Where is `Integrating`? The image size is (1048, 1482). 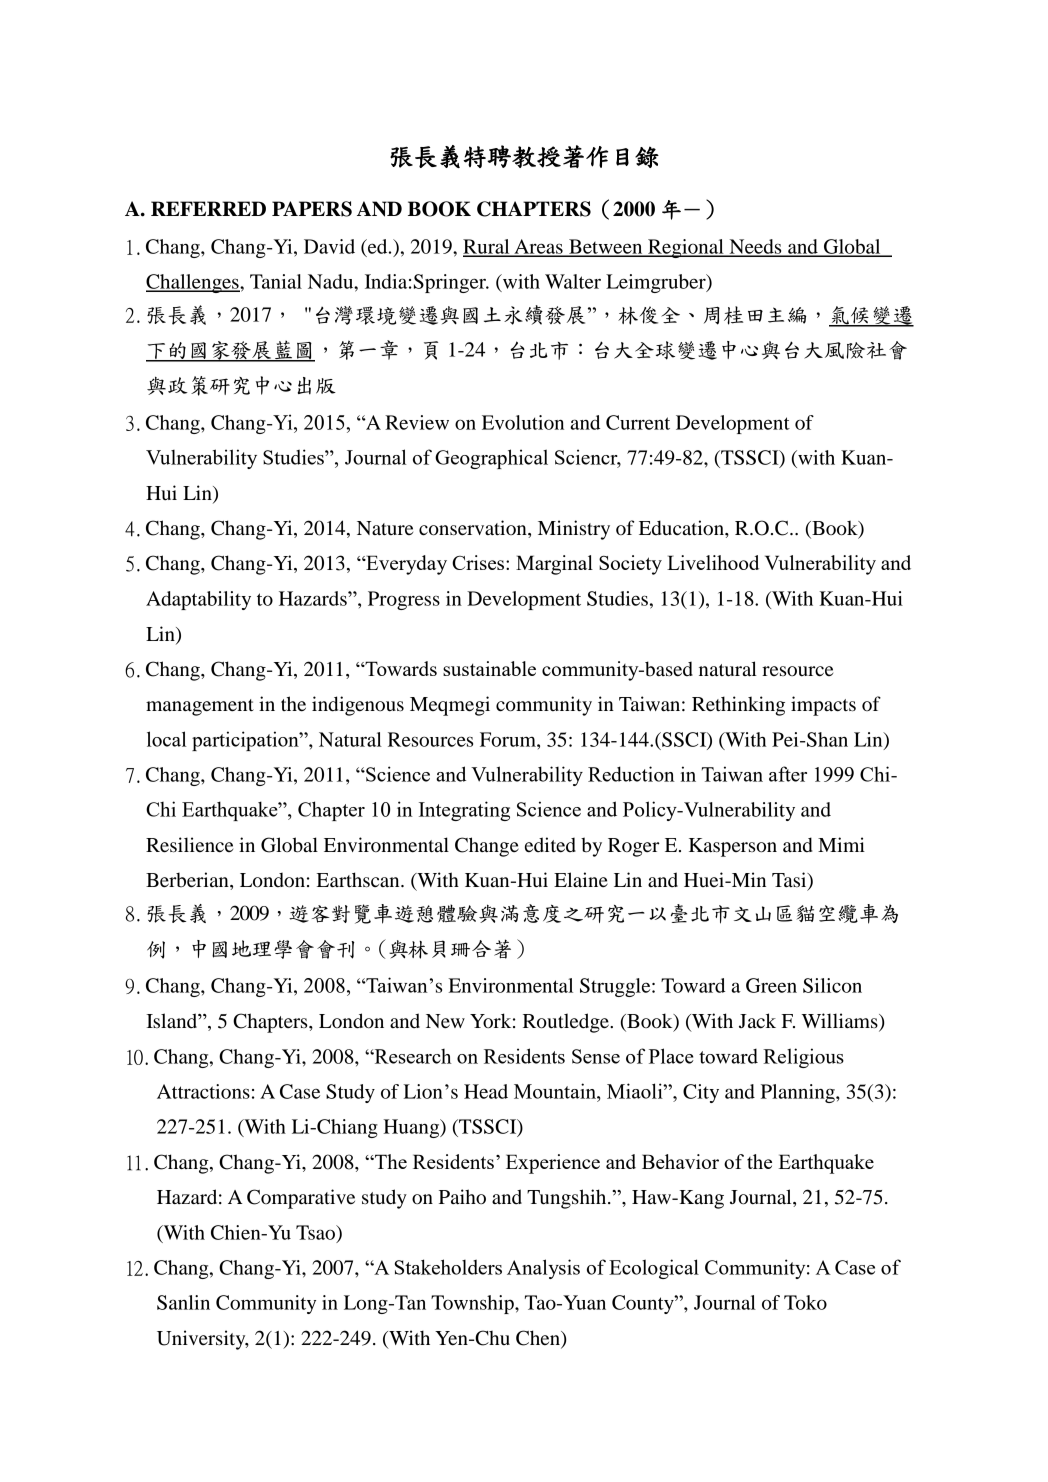 Integrating is located at coordinates (464, 811).
